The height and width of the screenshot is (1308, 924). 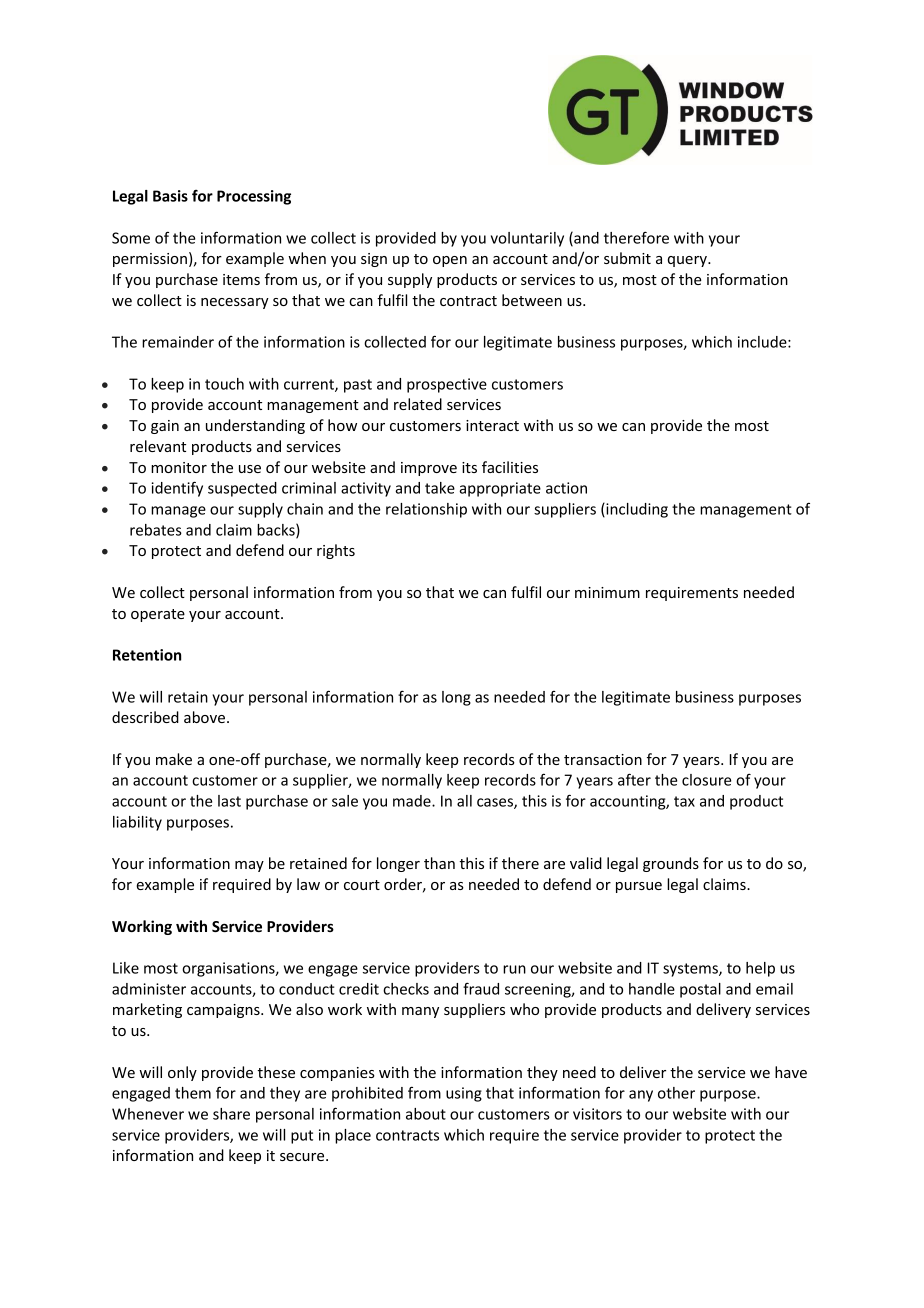 I want to click on open, so click(x=450, y=261).
